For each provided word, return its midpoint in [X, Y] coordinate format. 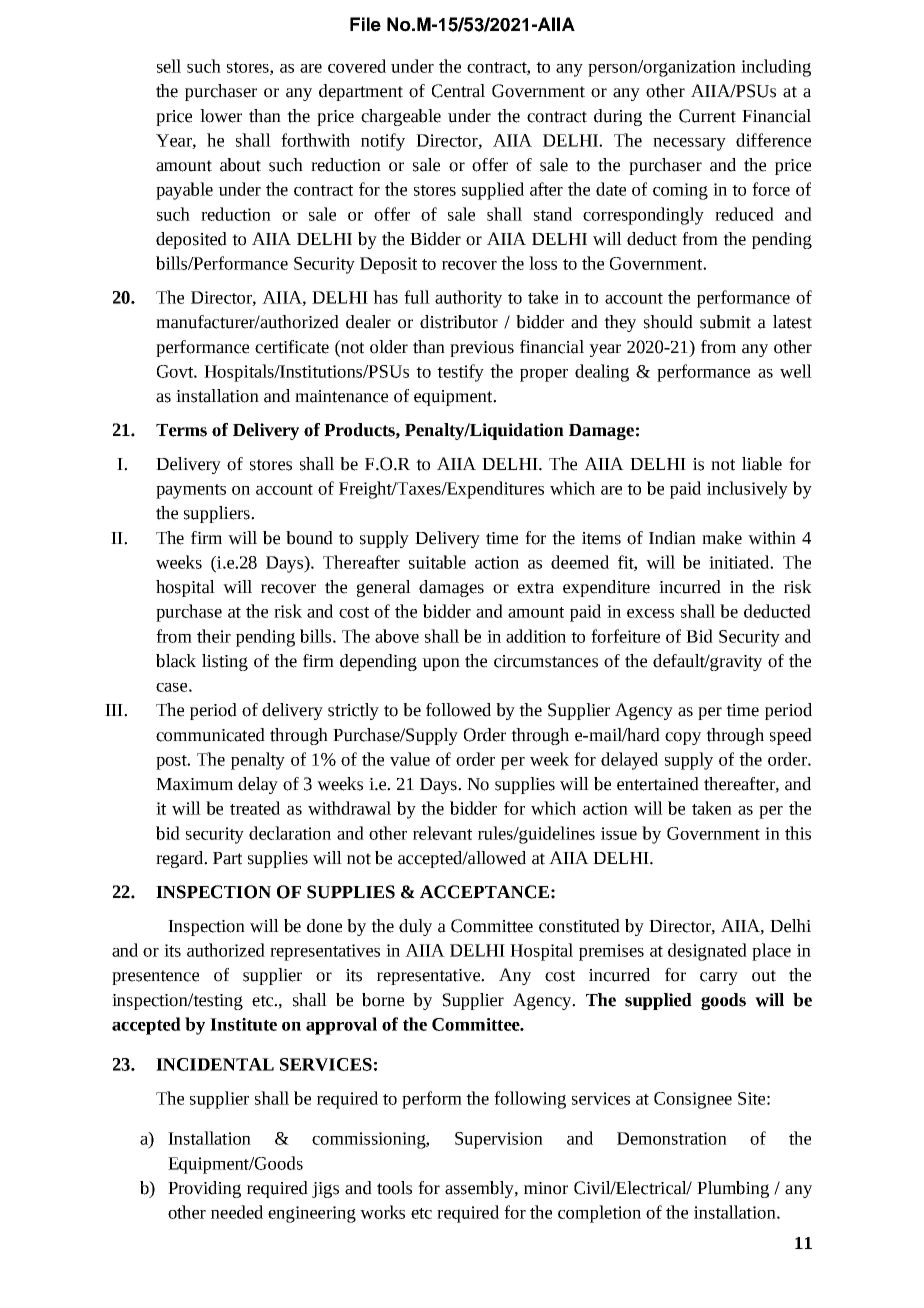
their [214, 636]
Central [458, 91]
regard [181, 859]
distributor [459, 322]
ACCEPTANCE [484, 892]
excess [650, 613]
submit [725, 322]
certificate [292, 347]
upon [441, 664]
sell [169, 66]
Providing [204, 1189]
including [776, 68]
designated [707, 952]
